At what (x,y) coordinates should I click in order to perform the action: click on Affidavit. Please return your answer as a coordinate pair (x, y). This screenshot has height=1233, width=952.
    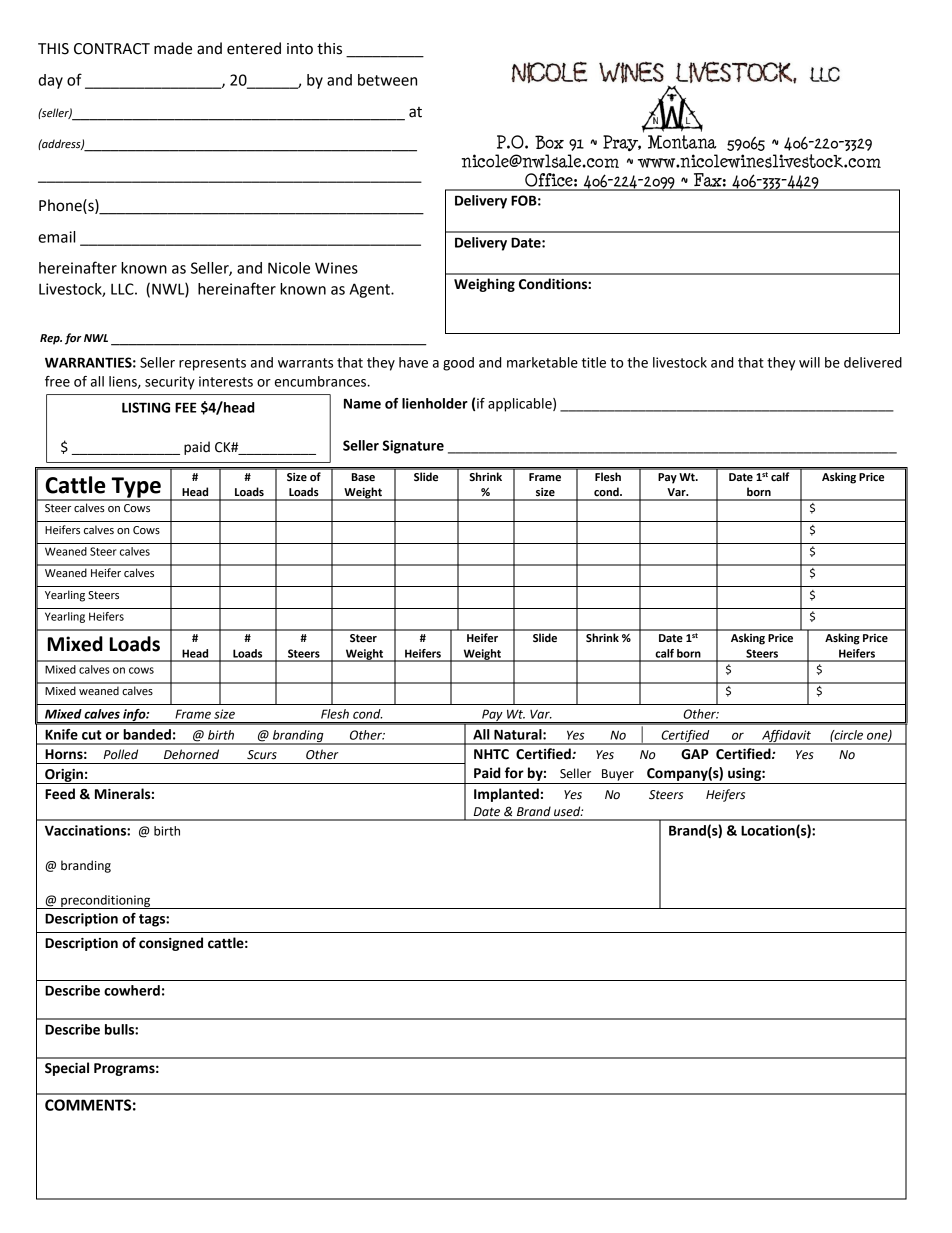
    Looking at the image, I should click on (786, 737).
